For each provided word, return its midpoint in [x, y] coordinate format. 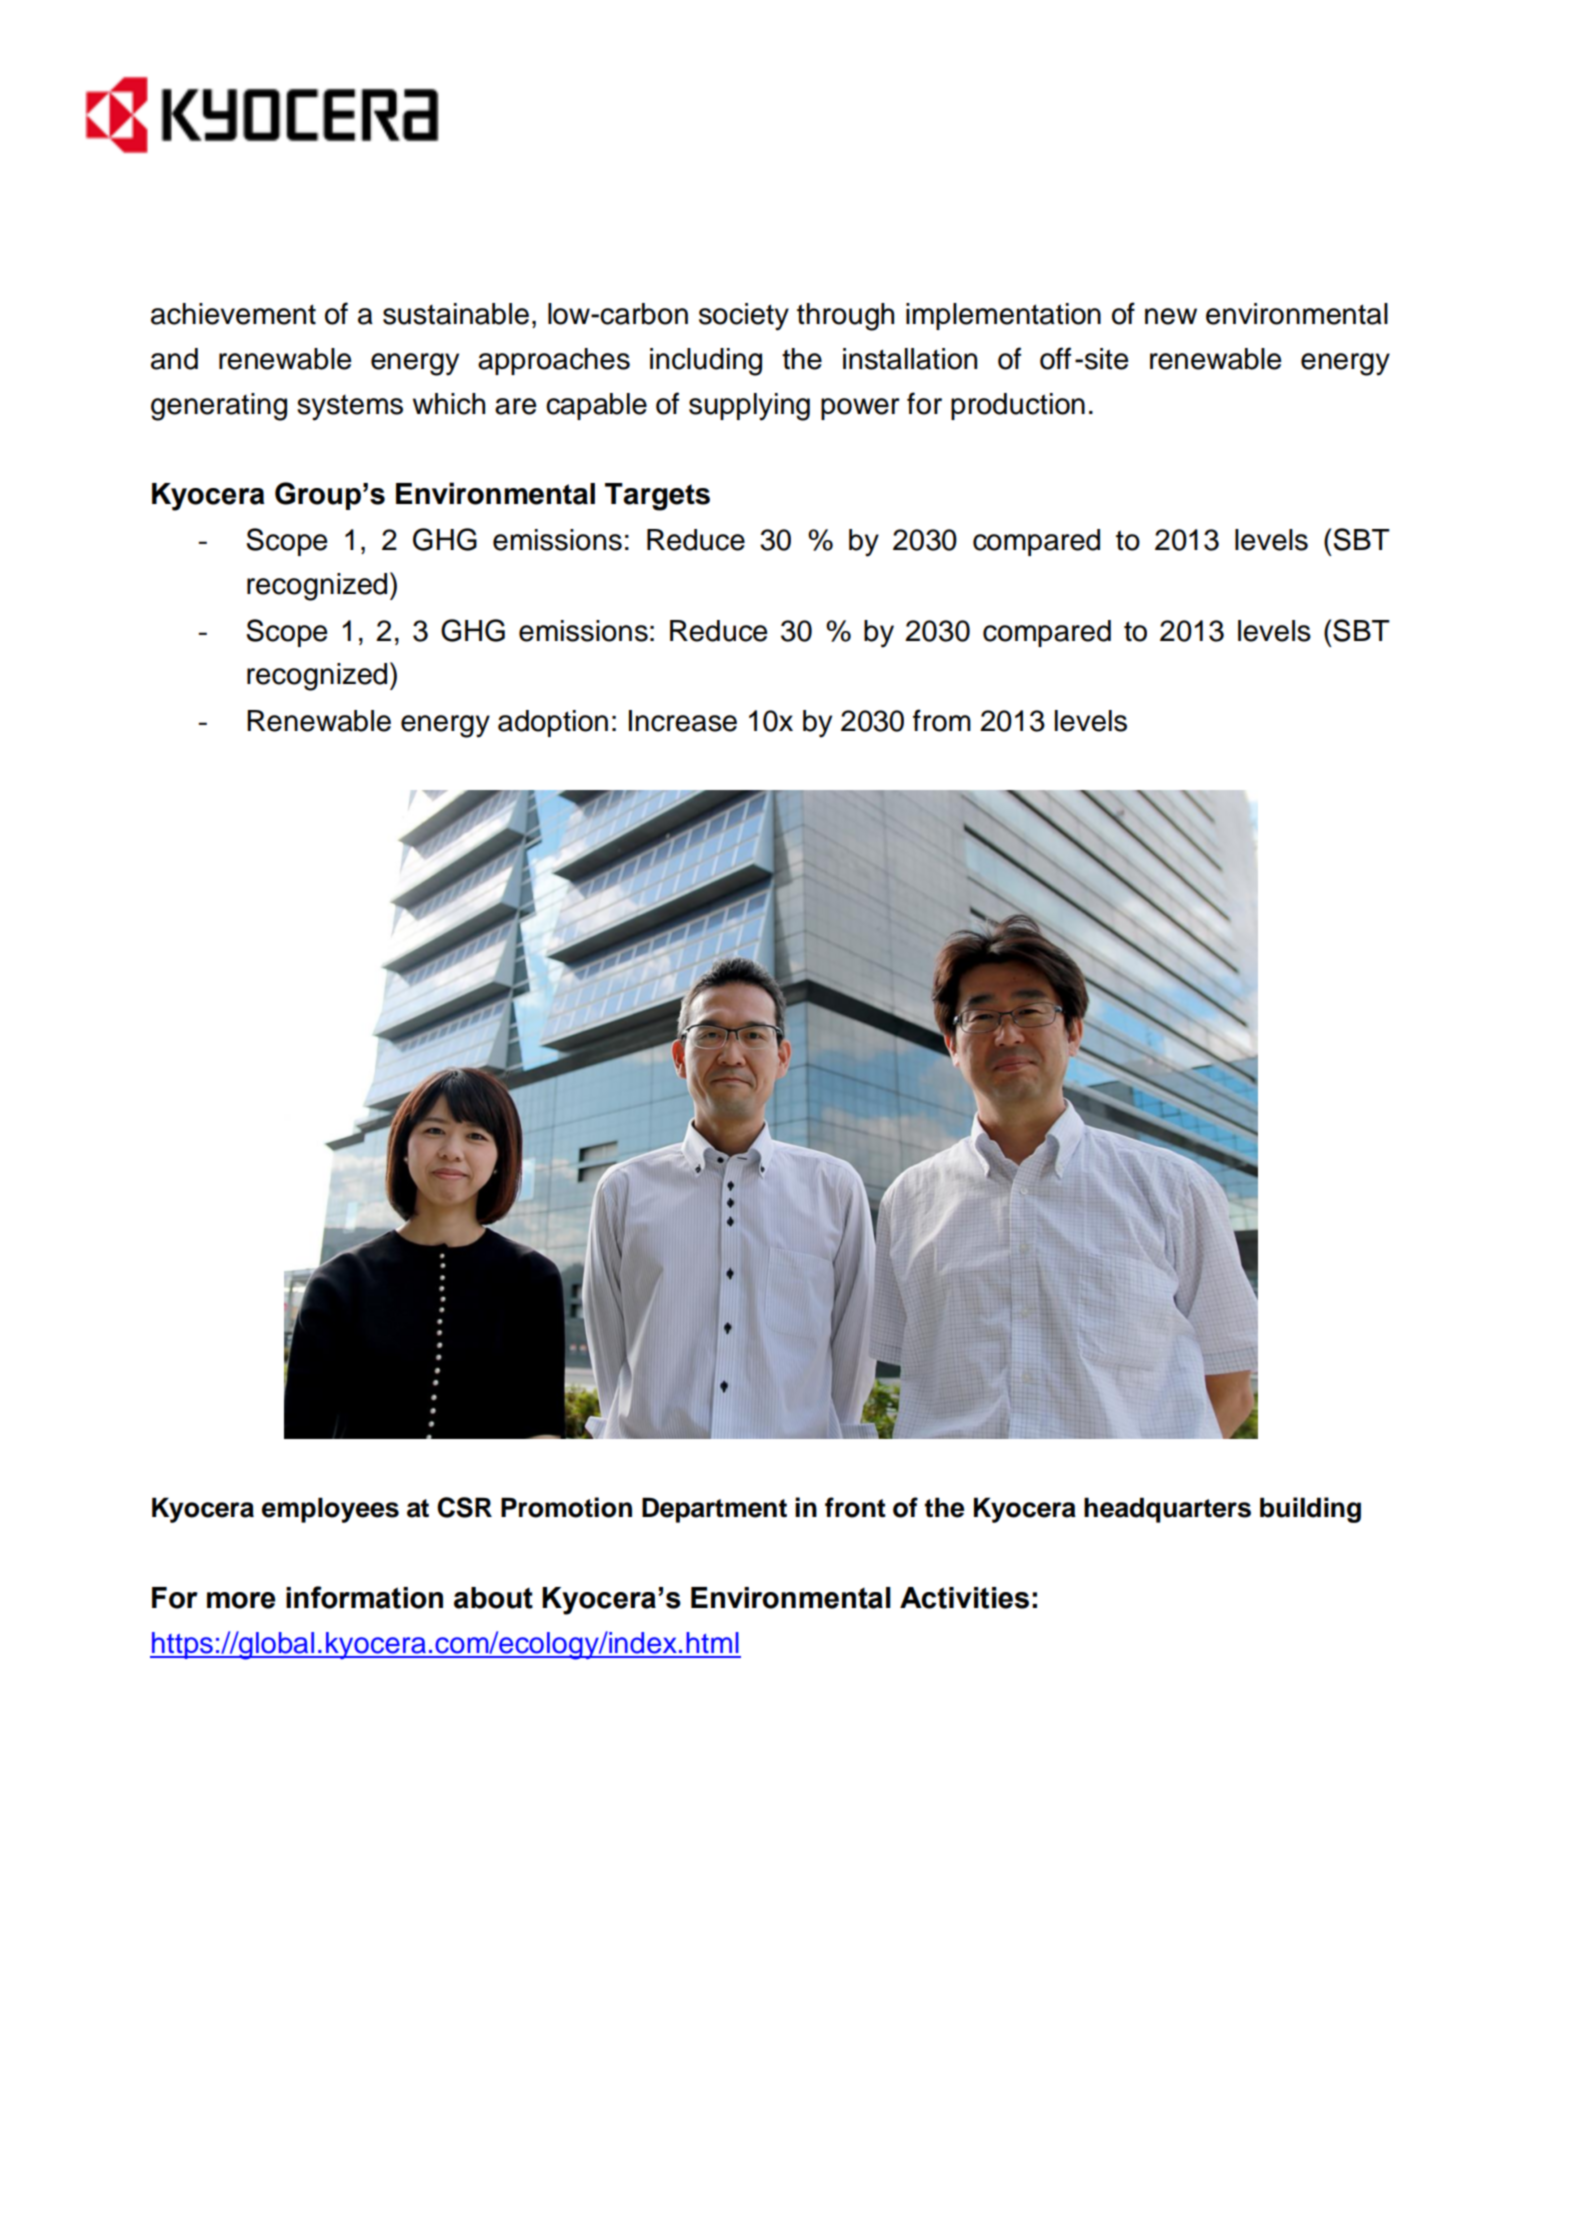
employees [330, 1510]
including [706, 362]
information [364, 1597]
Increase [683, 721]
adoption [553, 723]
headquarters [1167, 1510]
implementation [1003, 316]
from [942, 720]
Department [714, 1510]
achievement [233, 314]
